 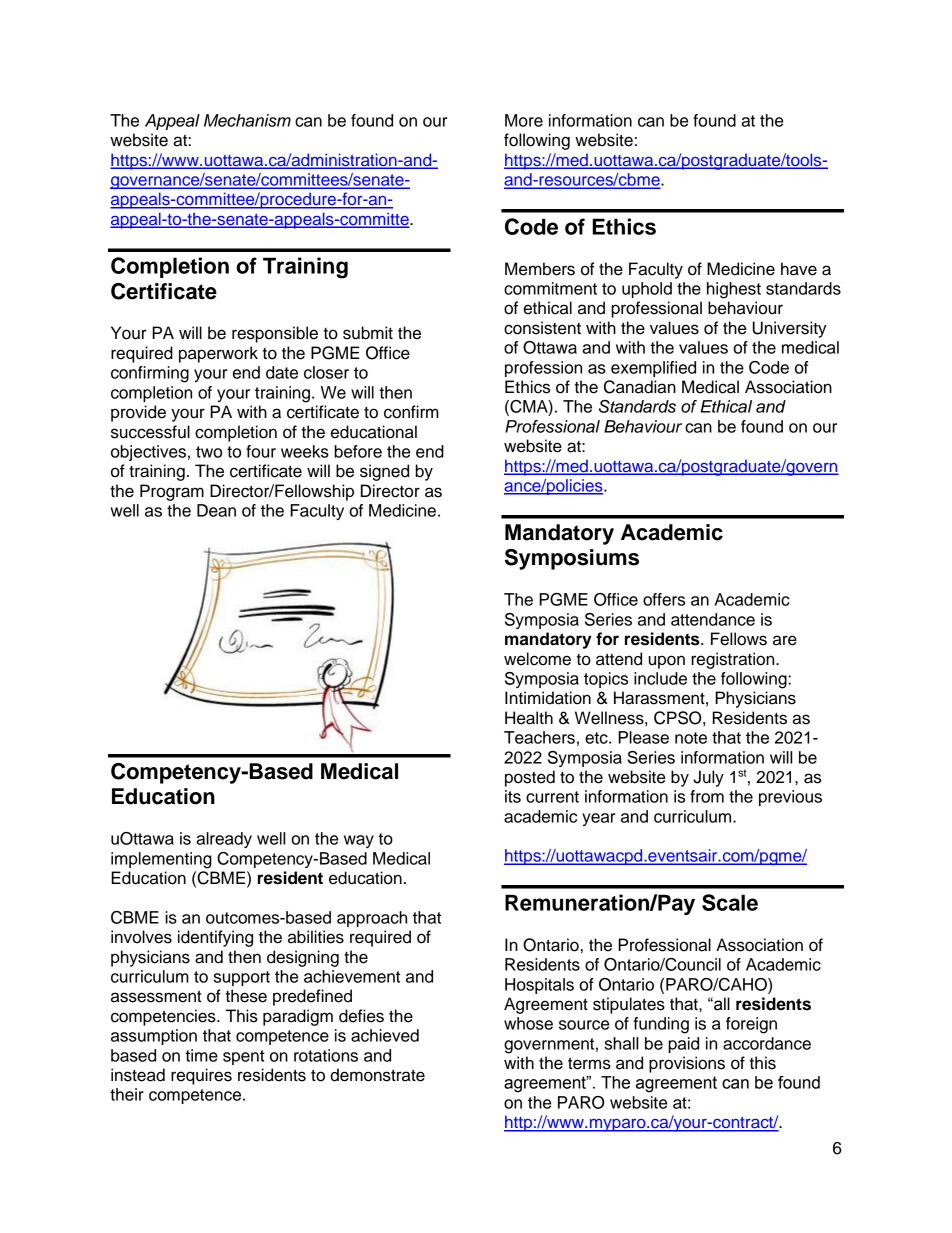 What do you see at coordinates (513, 796) in the screenshot?
I see `its` at bounding box center [513, 796].
